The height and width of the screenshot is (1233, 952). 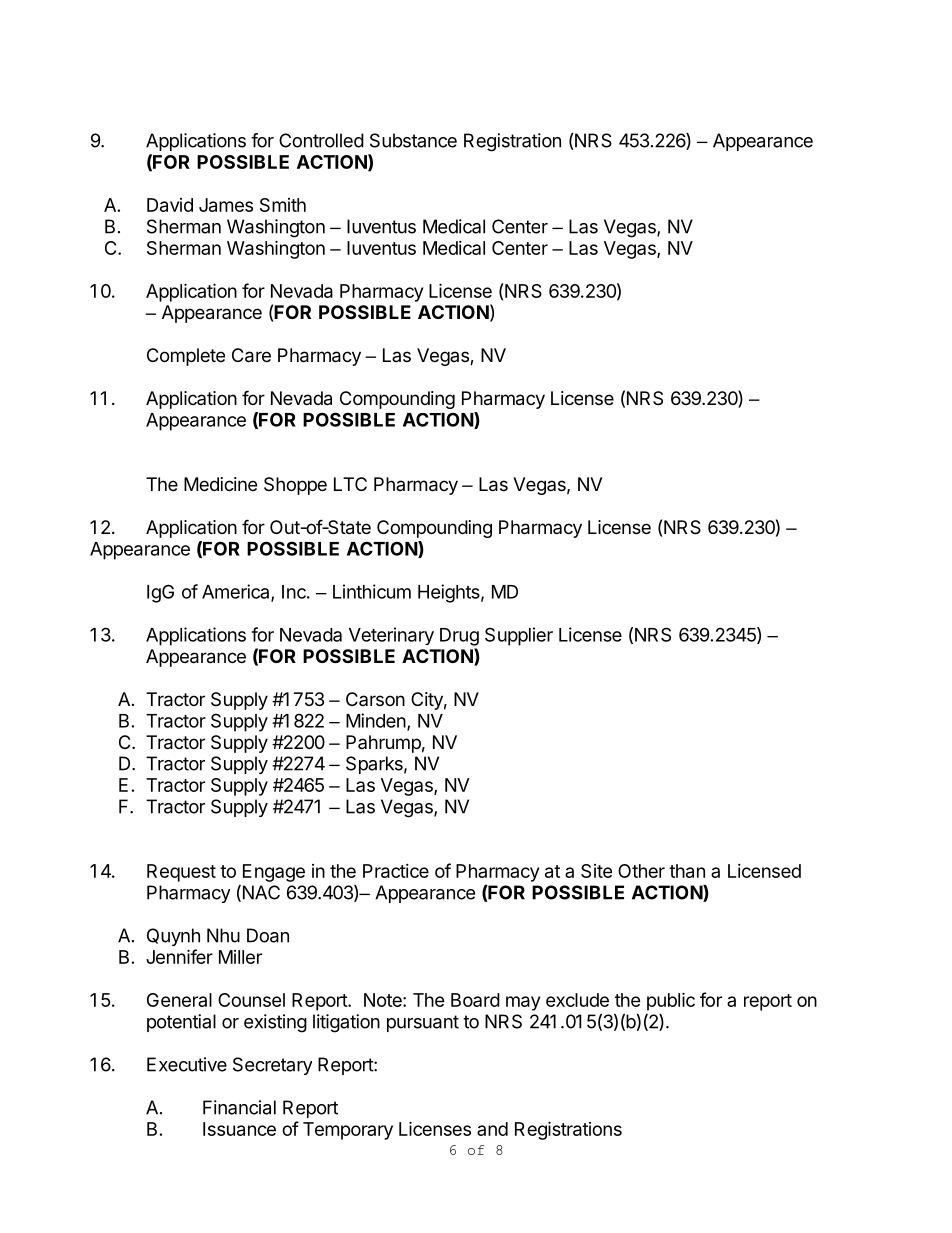 I want to click on Drug, so click(x=459, y=637).
